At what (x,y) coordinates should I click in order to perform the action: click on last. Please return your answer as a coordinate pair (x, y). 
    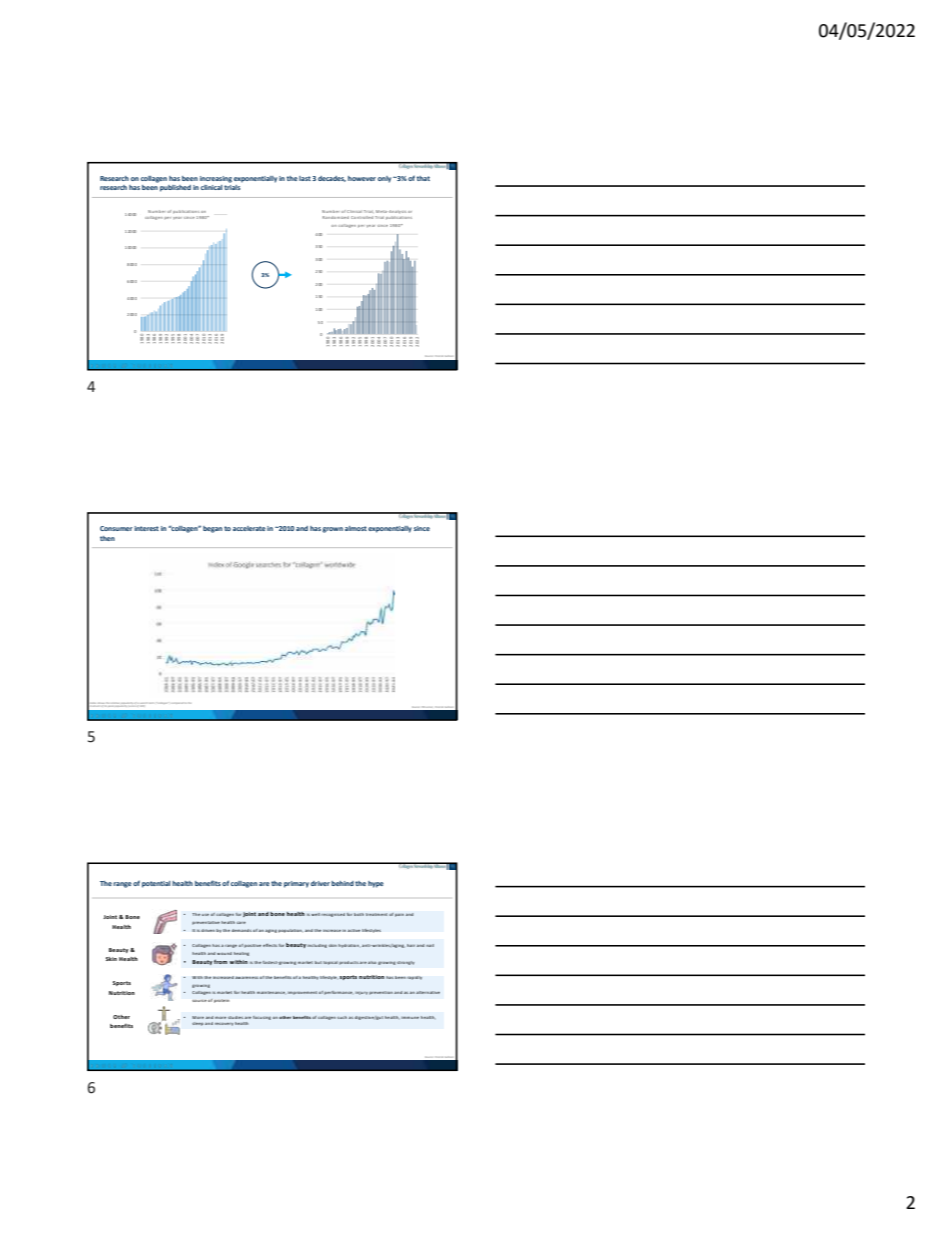
    Looking at the image, I should click on (305, 178).
